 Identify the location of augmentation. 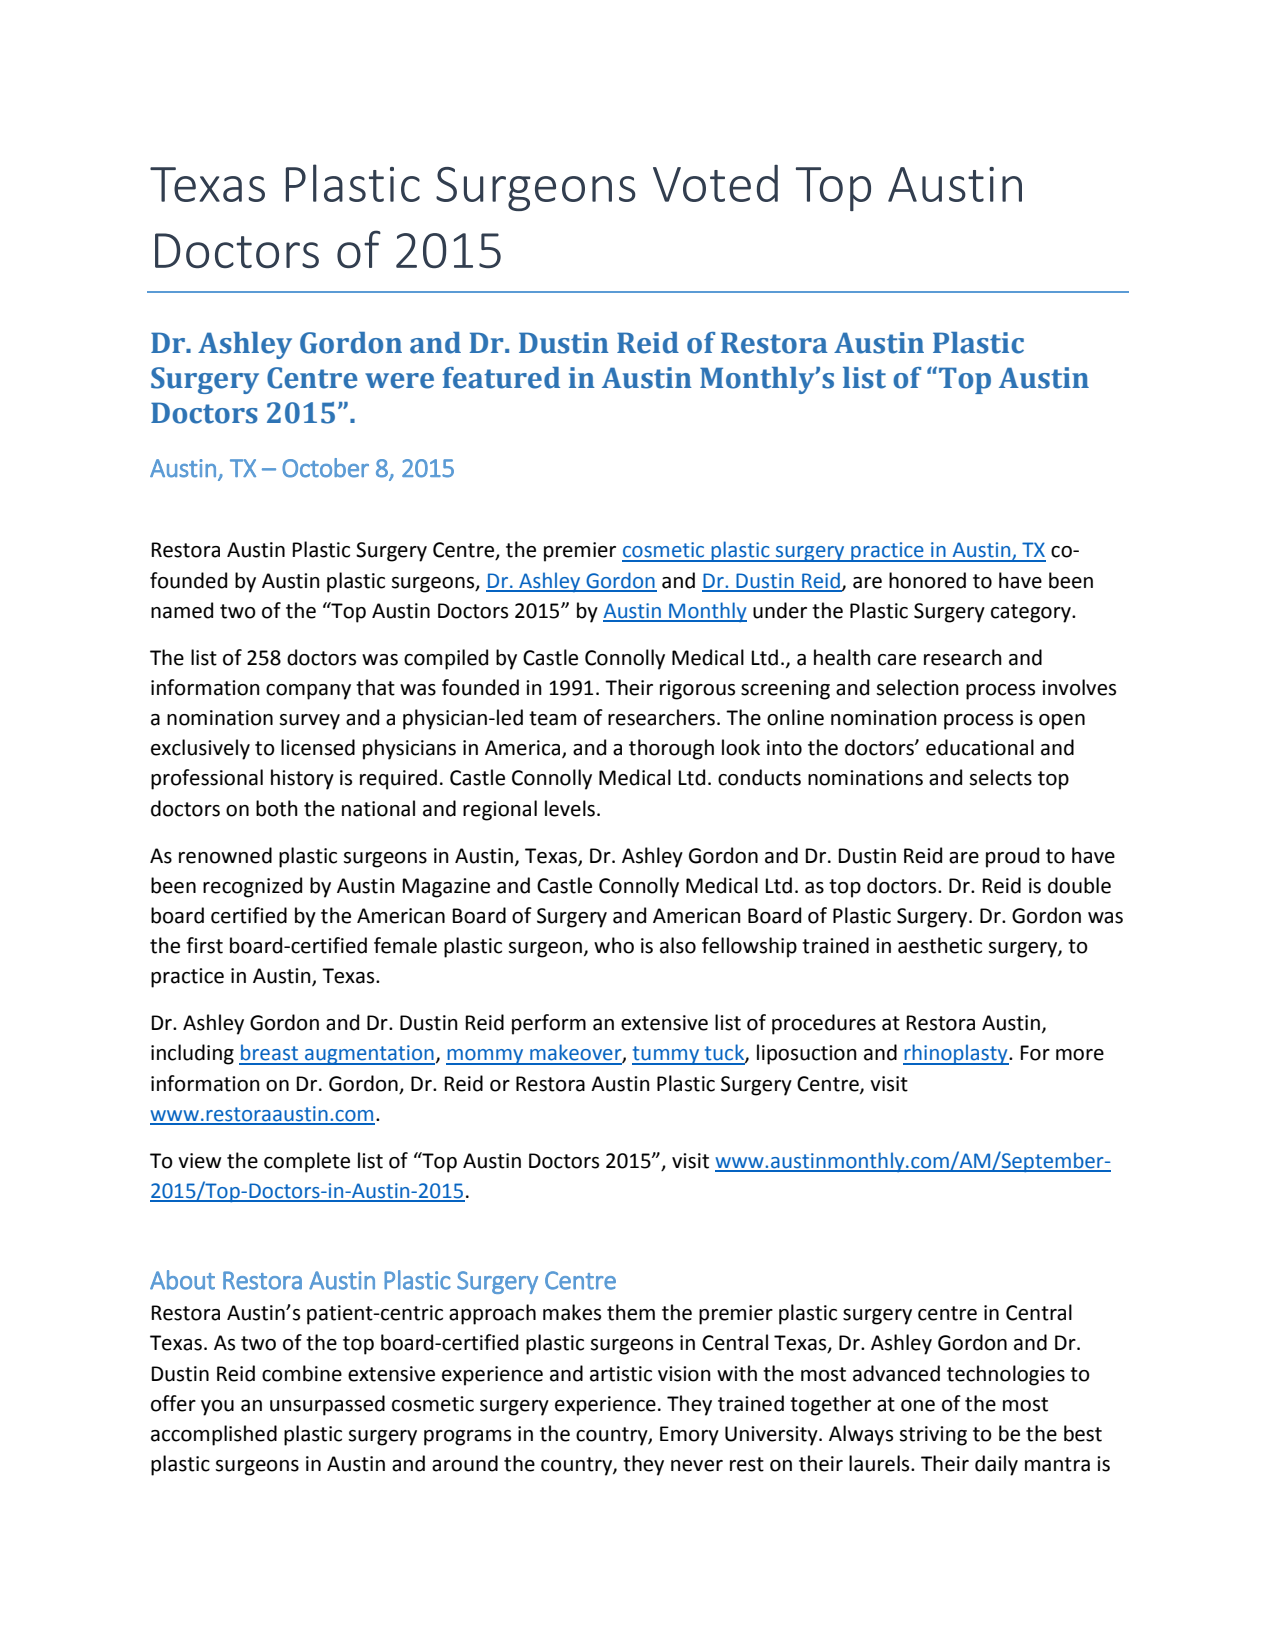
(369, 1055).
